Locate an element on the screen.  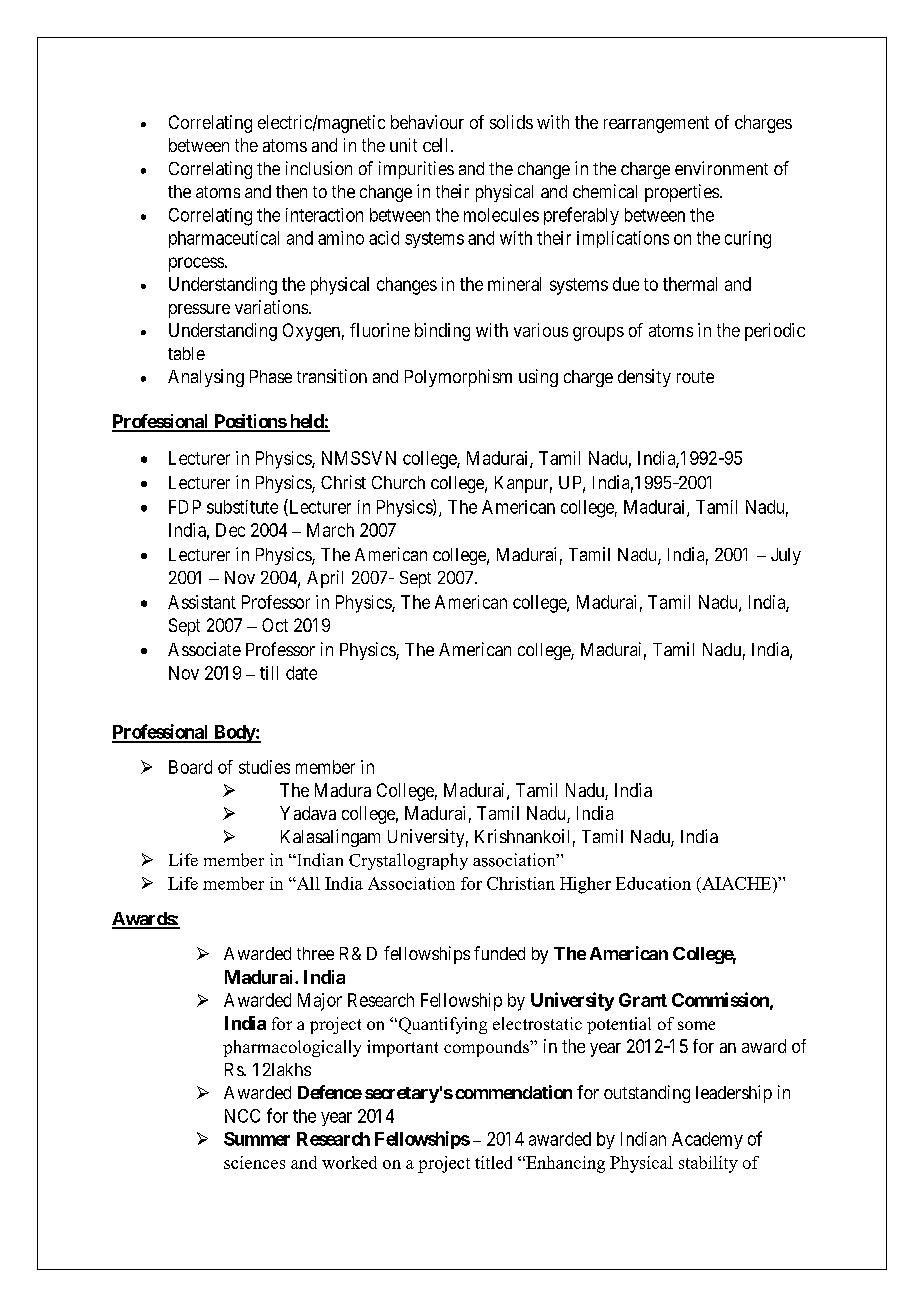
three is located at coordinates (315, 953).
